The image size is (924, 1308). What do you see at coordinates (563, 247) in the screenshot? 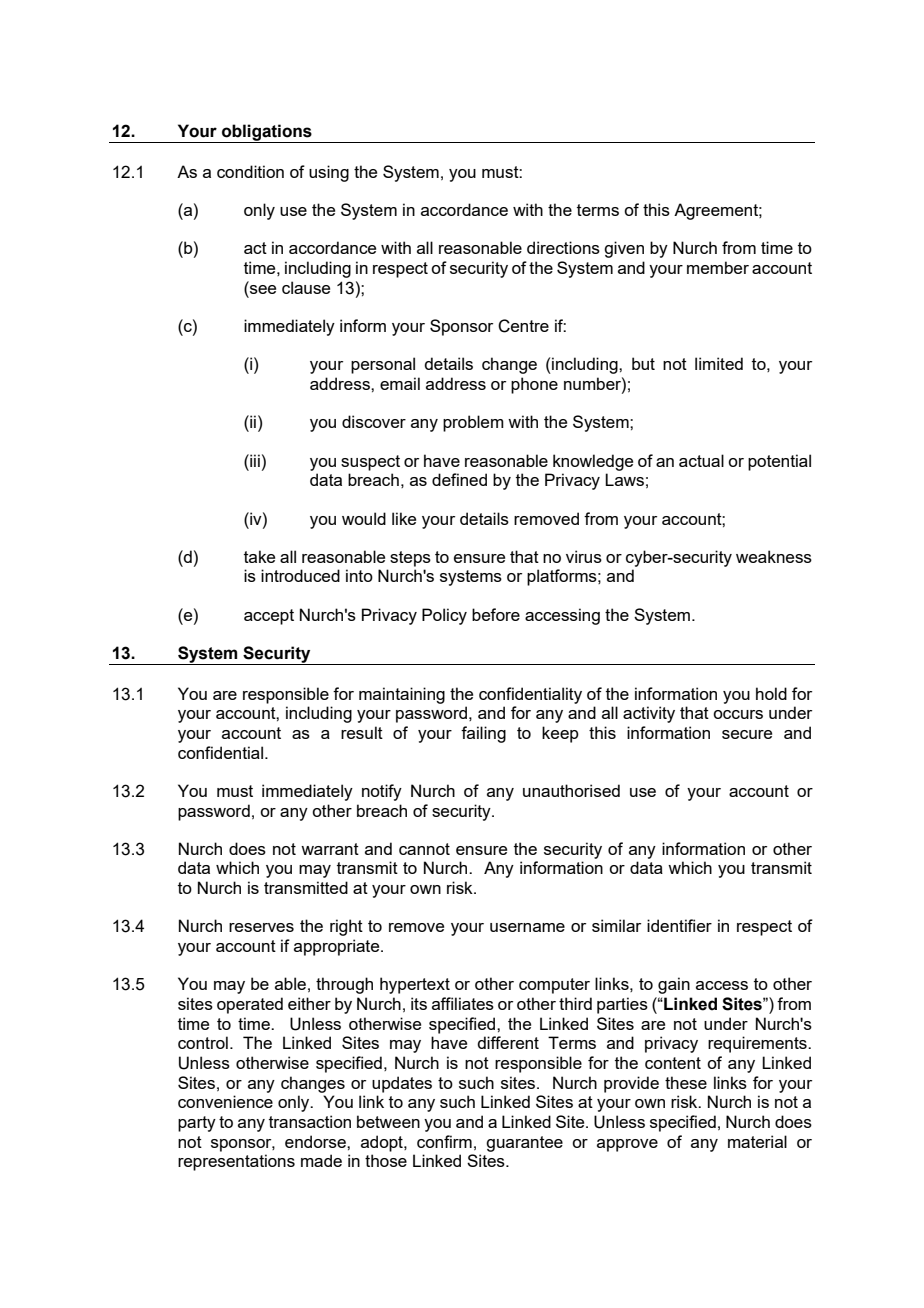
I see `directions` at bounding box center [563, 247].
